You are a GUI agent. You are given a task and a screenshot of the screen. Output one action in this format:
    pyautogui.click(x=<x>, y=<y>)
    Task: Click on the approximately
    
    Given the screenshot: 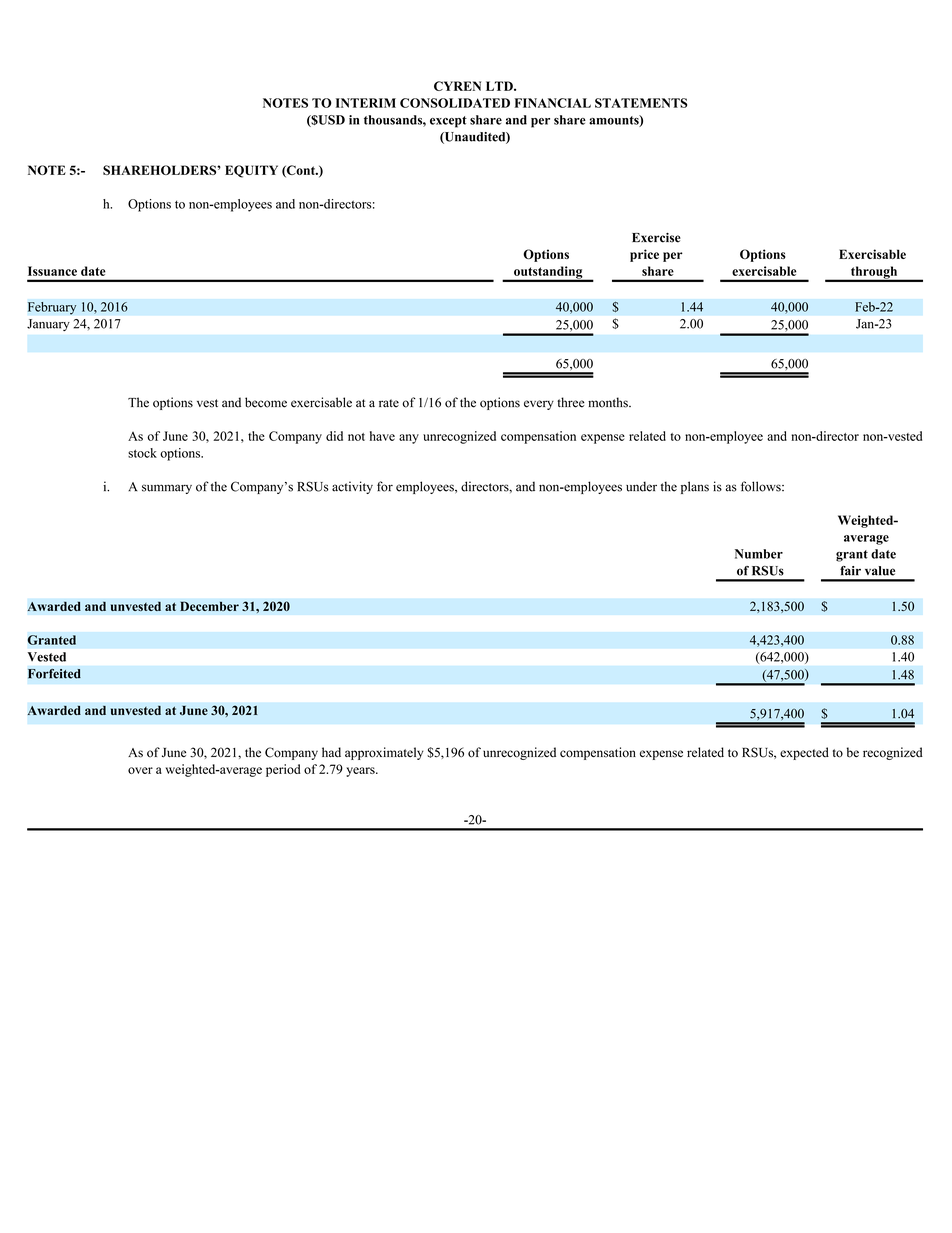 What is the action you would take?
    pyautogui.click(x=384, y=753)
